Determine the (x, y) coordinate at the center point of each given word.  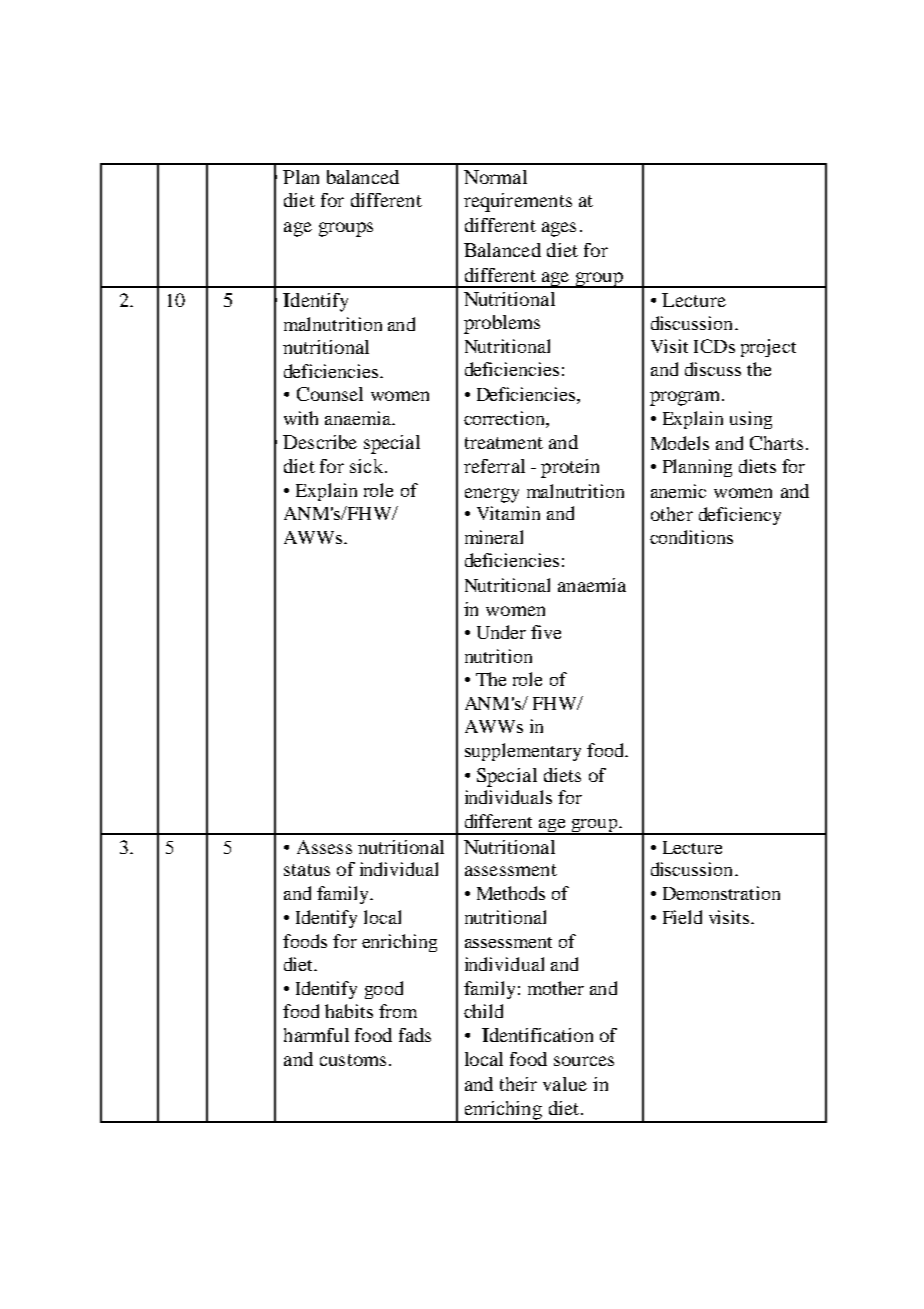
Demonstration (721, 893)
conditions (691, 537)
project (768, 348)
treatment (504, 443)
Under (501, 632)
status (307, 870)
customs (353, 1060)
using (751, 420)
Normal (495, 177)
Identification (537, 1035)
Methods (511, 893)
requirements (518, 202)
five (546, 632)
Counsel (330, 394)
